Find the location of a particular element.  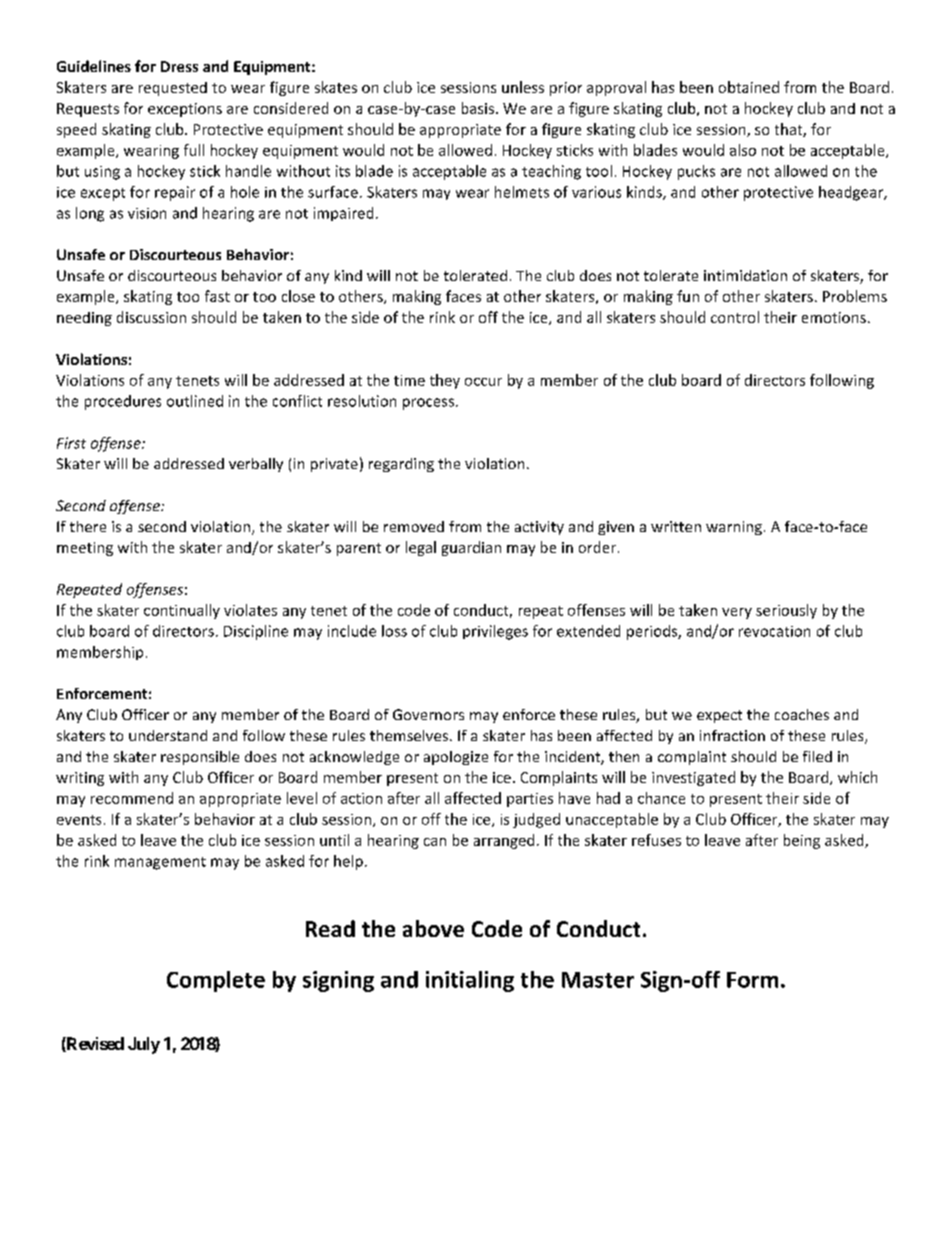

July is located at coordinates (144, 1045).
